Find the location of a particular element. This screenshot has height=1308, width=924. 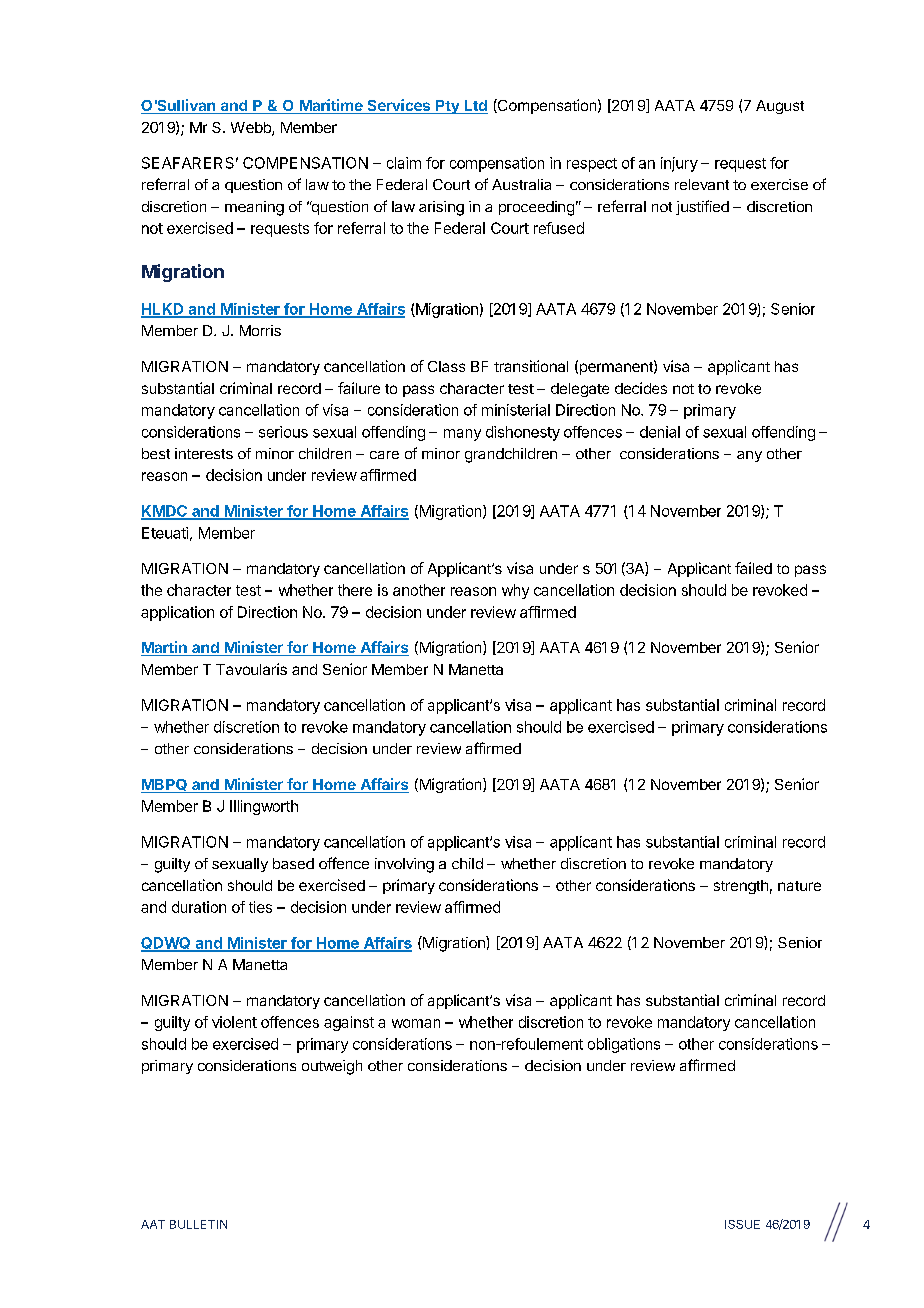

involving is located at coordinates (404, 865).
